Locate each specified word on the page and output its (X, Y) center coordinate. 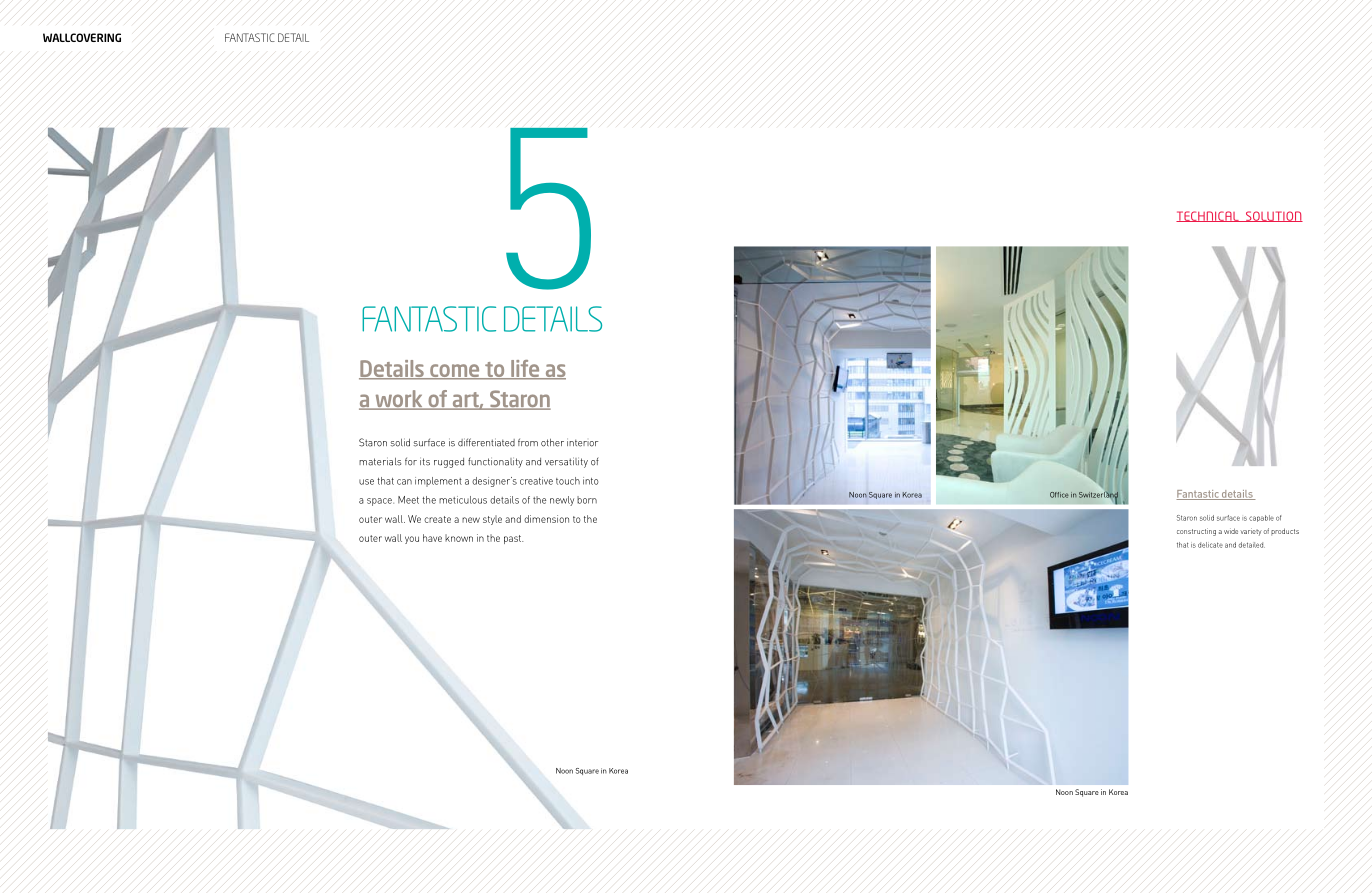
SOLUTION (1273, 216)
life (525, 370)
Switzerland (1098, 496)
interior (582, 442)
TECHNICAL (1208, 216)
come (455, 372)
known (459, 538)
